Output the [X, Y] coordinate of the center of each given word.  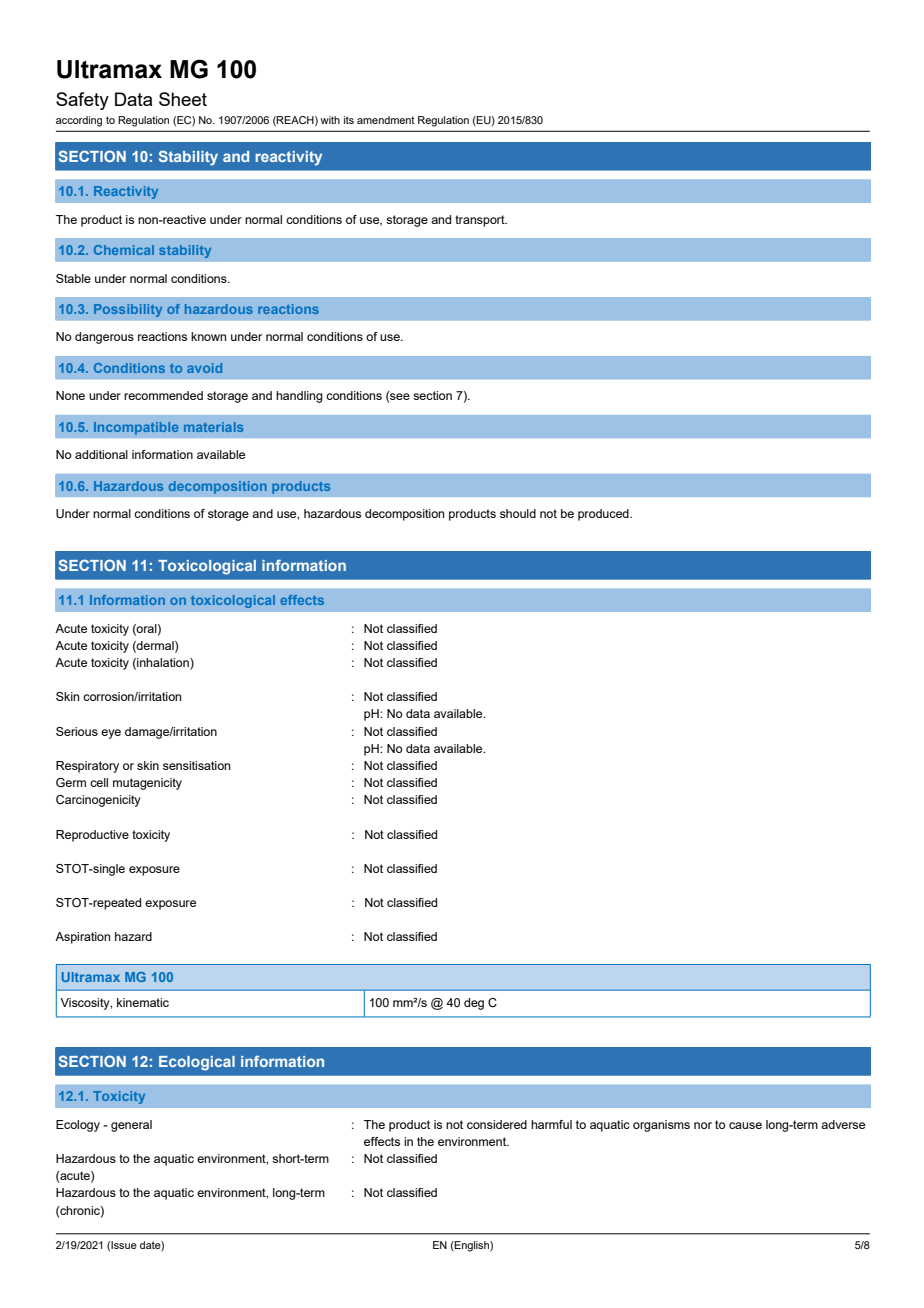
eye [111, 734]
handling [299, 397]
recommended [163, 395]
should [518, 513]
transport [481, 221]
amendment [386, 120]
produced [604, 515]
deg [474, 1004]
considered [497, 1124]
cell [99, 782]
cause [745, 1125]
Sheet [183, 99]
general [131, 1126]
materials [213, 427]
